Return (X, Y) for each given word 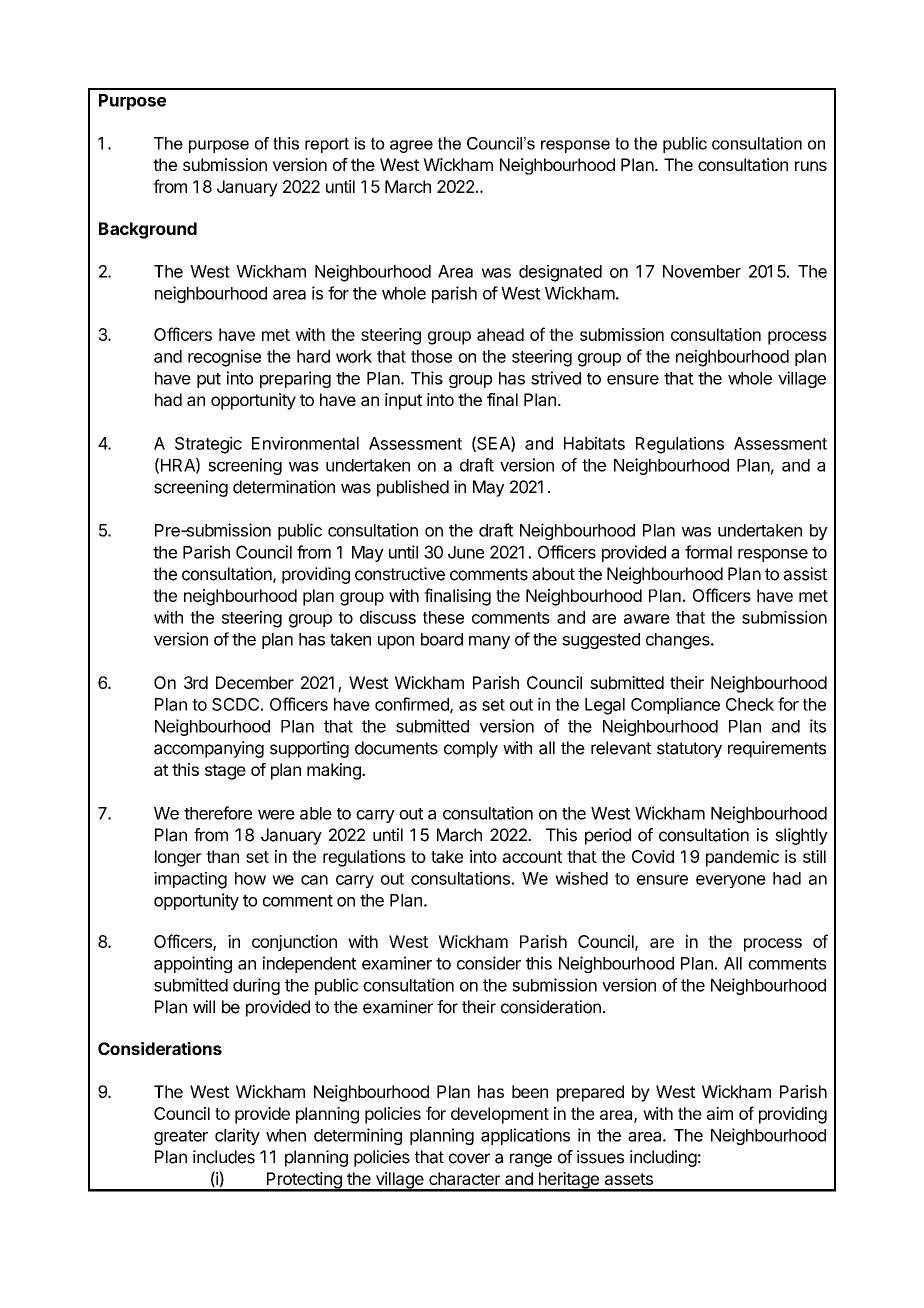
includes (224, 1157)
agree (411, 146)
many (489, 642)
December (255, 682)
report (327, 145)
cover (469, 1158)
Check (750, 704)
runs (811, 166)
